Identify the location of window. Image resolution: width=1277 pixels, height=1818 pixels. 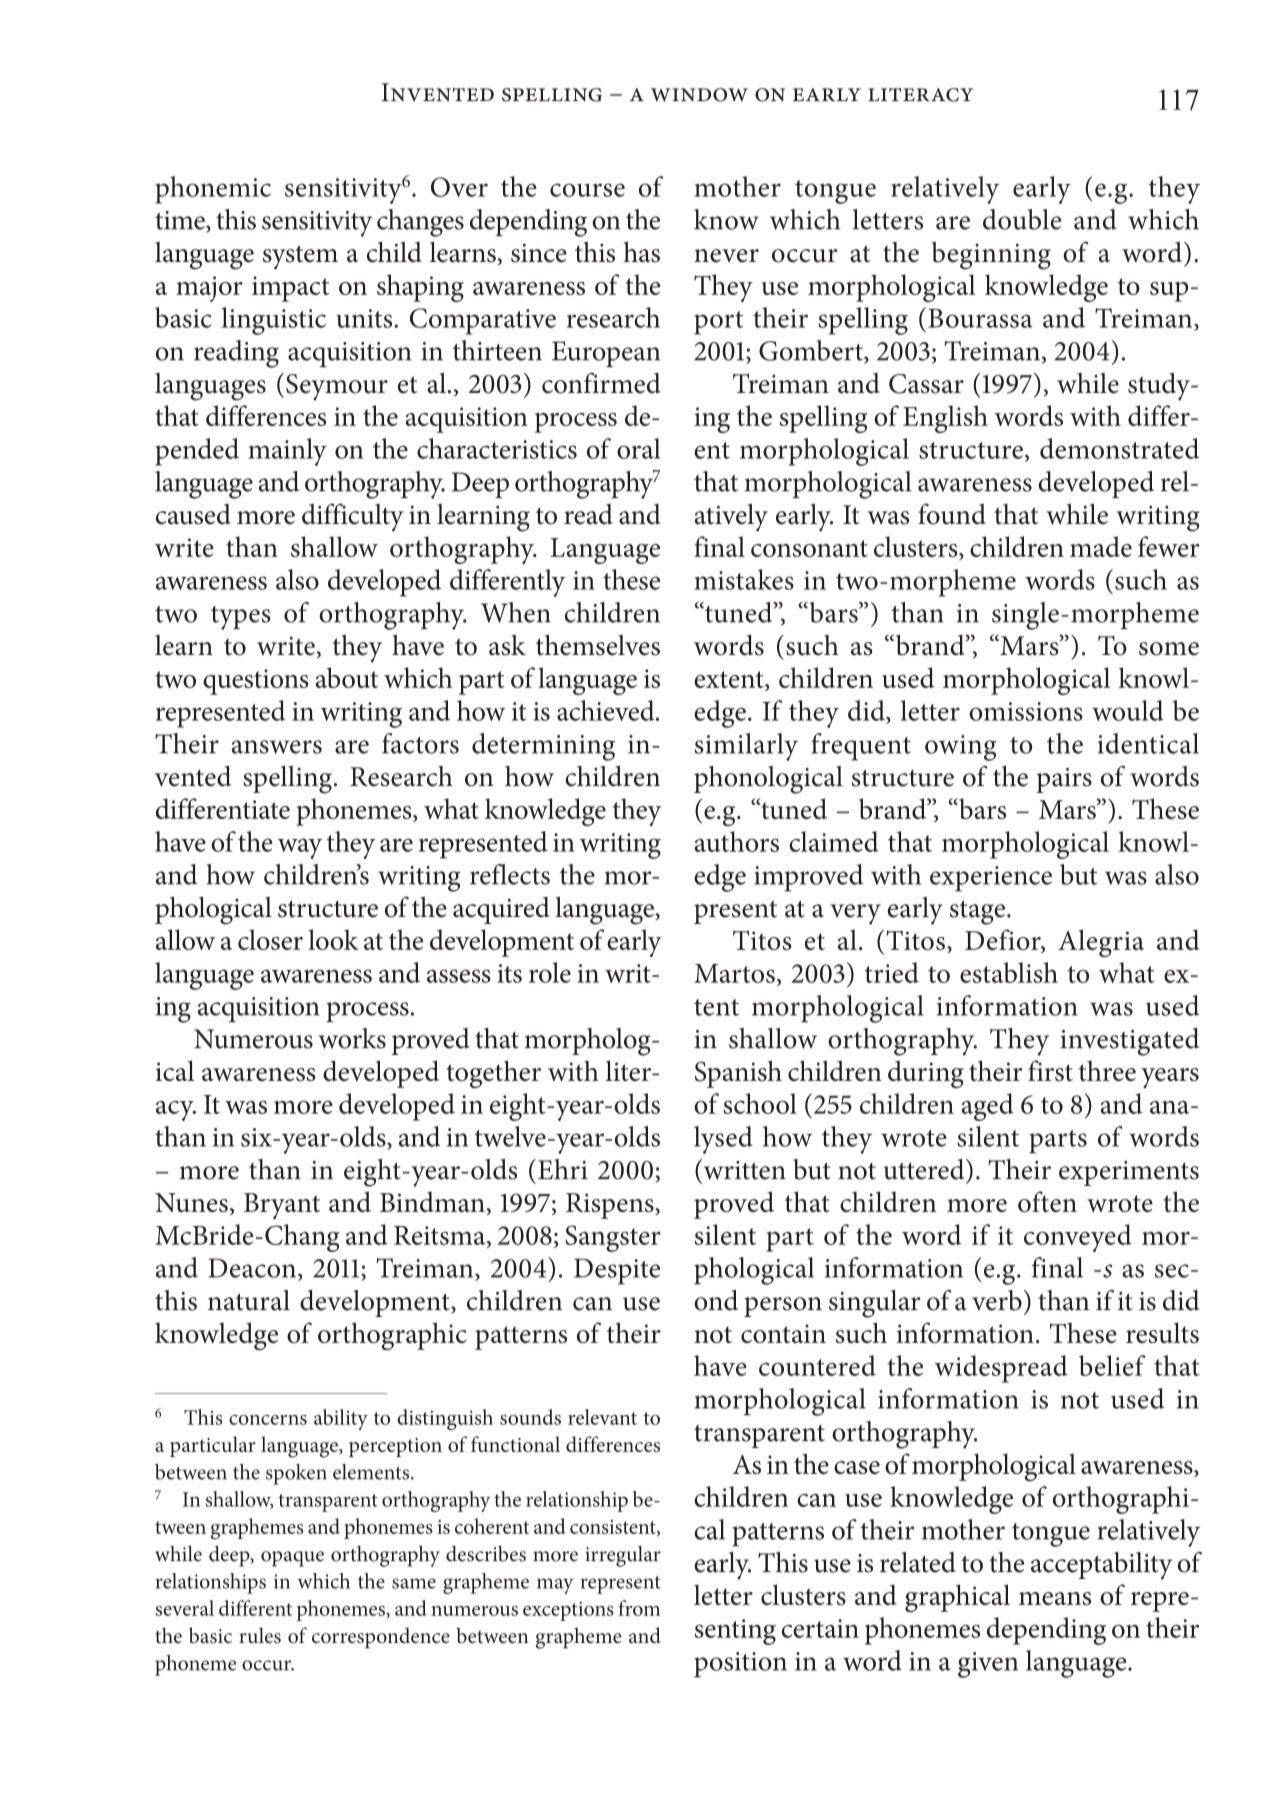
(699, 95).
